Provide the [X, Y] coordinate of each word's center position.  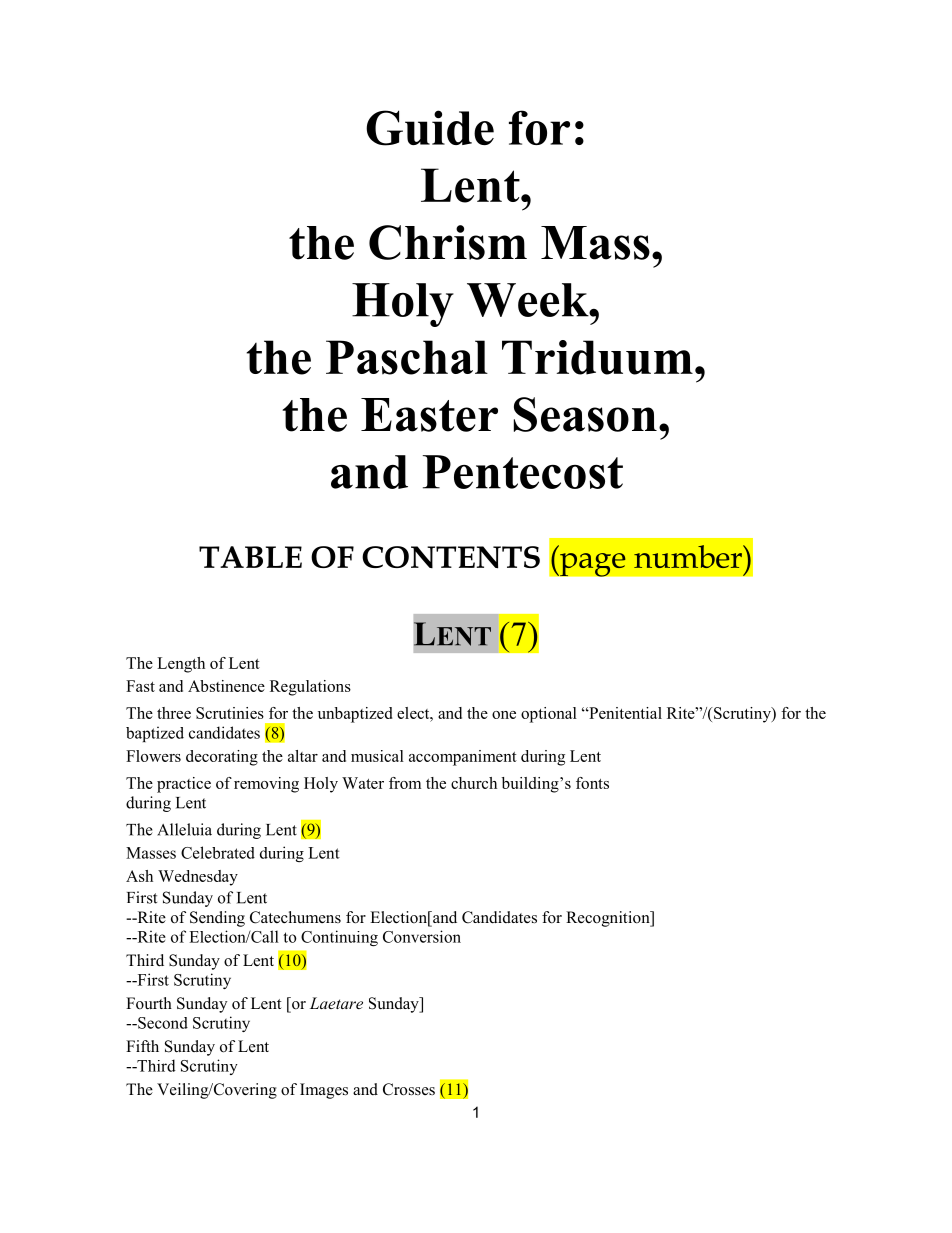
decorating [222, 758]
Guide [430, 128]
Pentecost [523, 472]
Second [162, 1023]
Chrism [448, 242]
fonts [592, 783]
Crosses [409, 1089]
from [405, 783]
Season [585, 414]
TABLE [250, 557]
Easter [429, 415]
